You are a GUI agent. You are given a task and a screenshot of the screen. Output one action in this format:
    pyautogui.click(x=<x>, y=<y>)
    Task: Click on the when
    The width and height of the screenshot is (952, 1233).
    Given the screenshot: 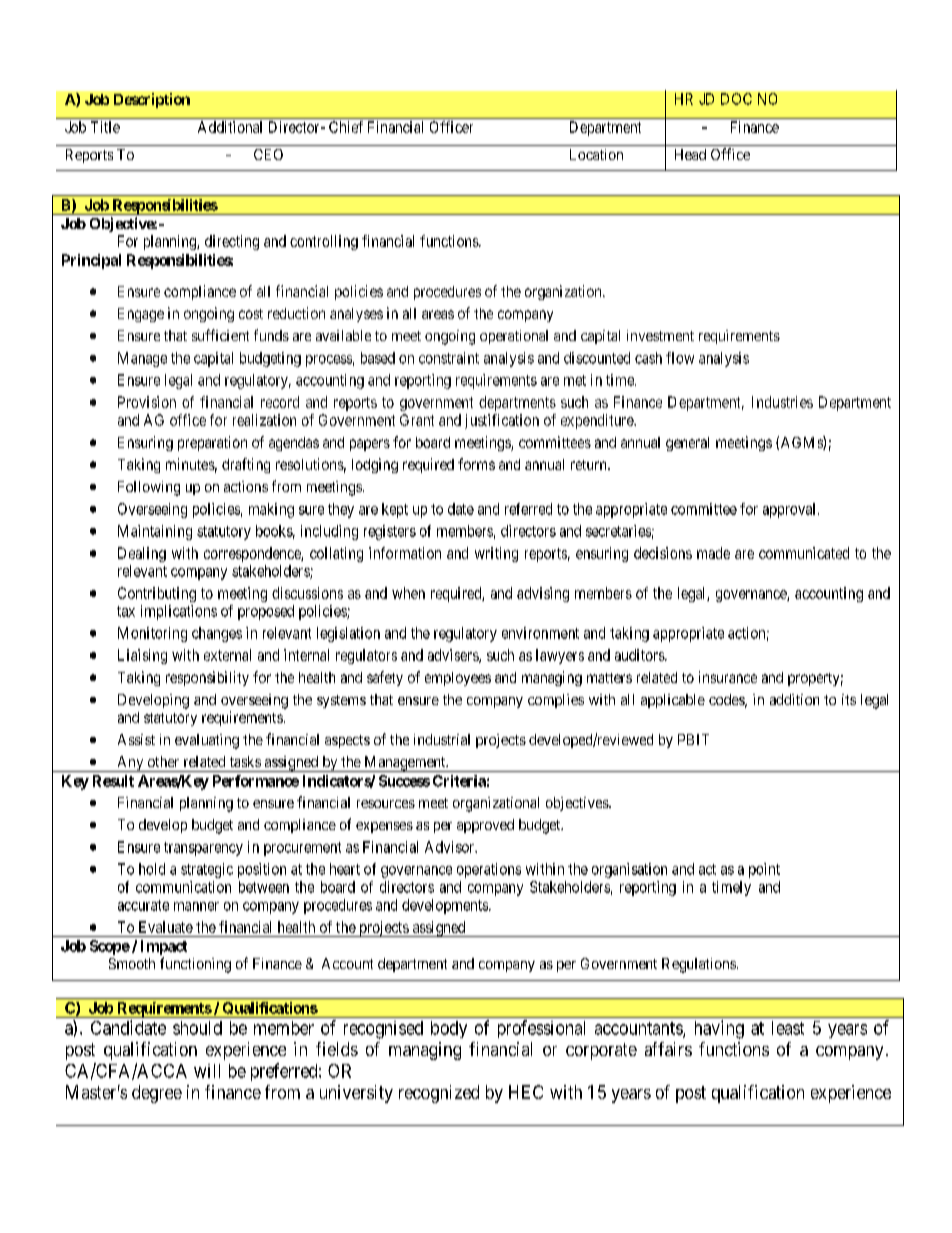 What is the action you would take?
    pyautogui.click(x=408, y=593)
